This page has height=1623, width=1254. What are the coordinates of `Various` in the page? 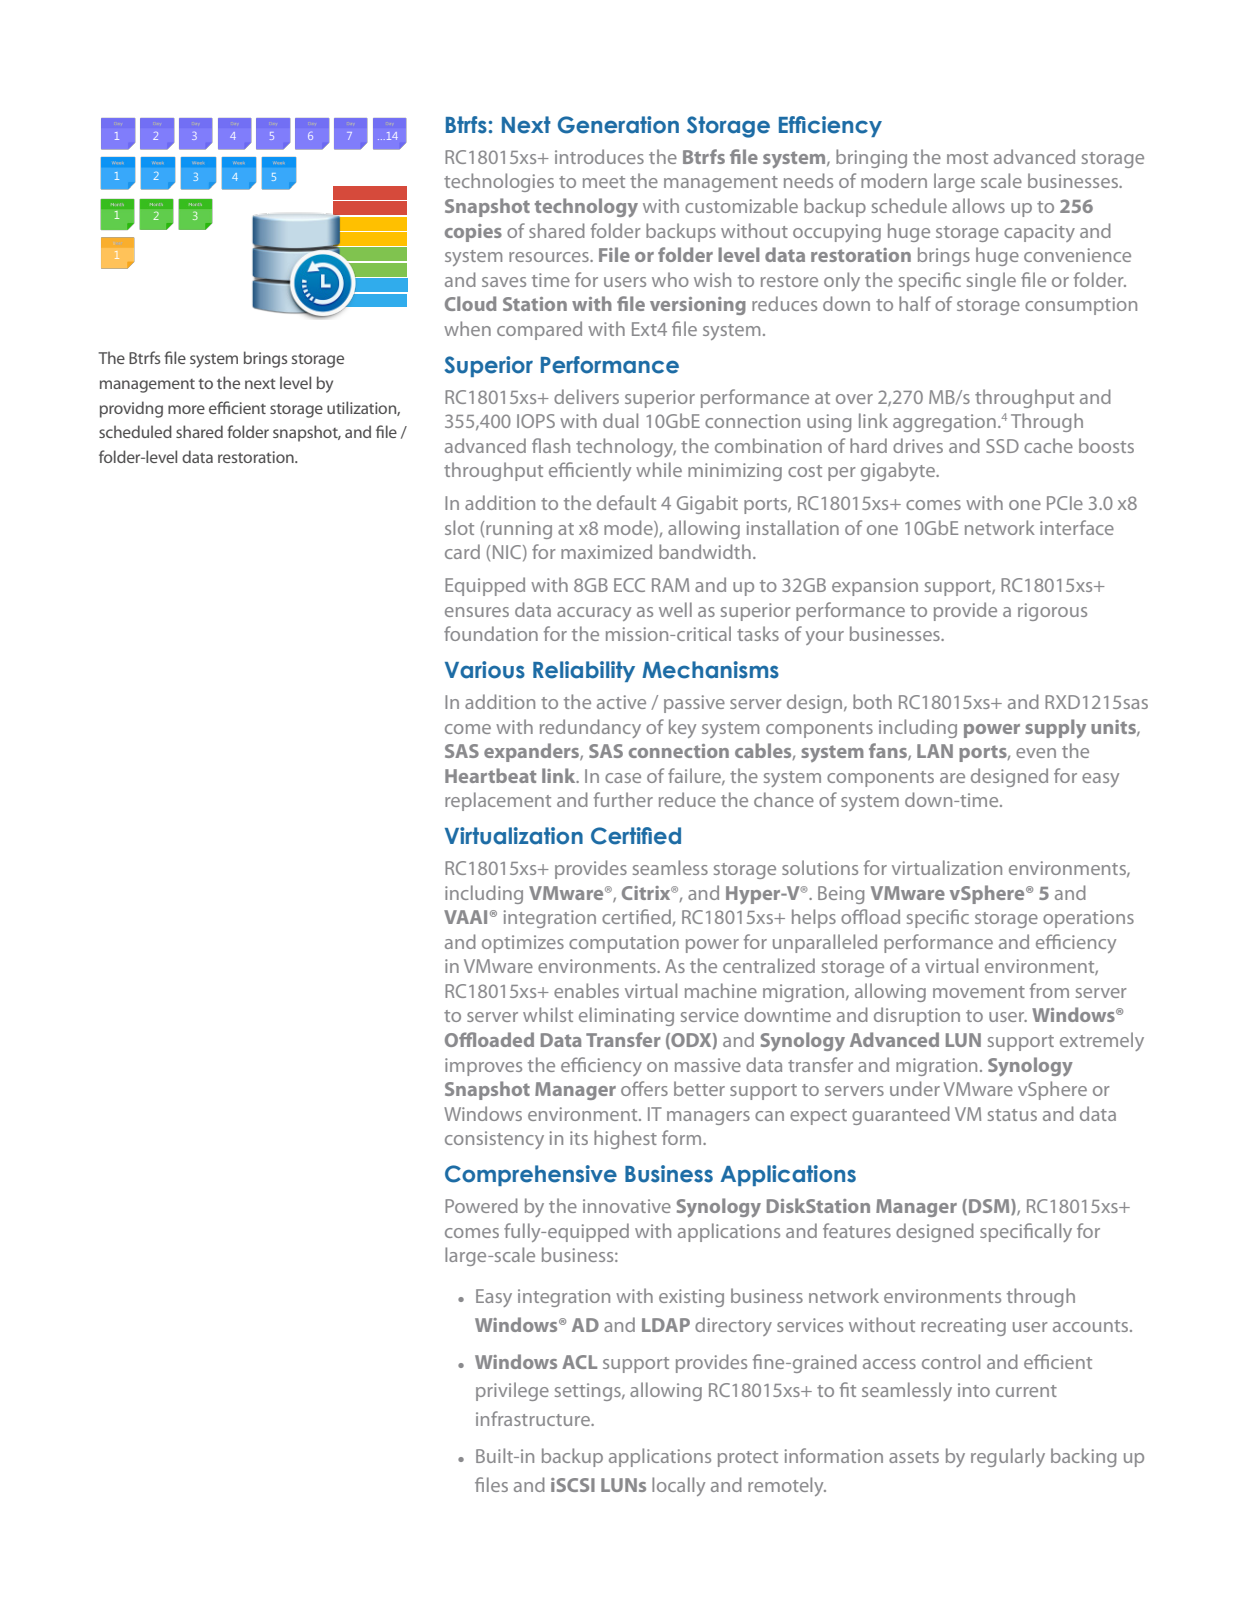 It's located at (485, 670).
